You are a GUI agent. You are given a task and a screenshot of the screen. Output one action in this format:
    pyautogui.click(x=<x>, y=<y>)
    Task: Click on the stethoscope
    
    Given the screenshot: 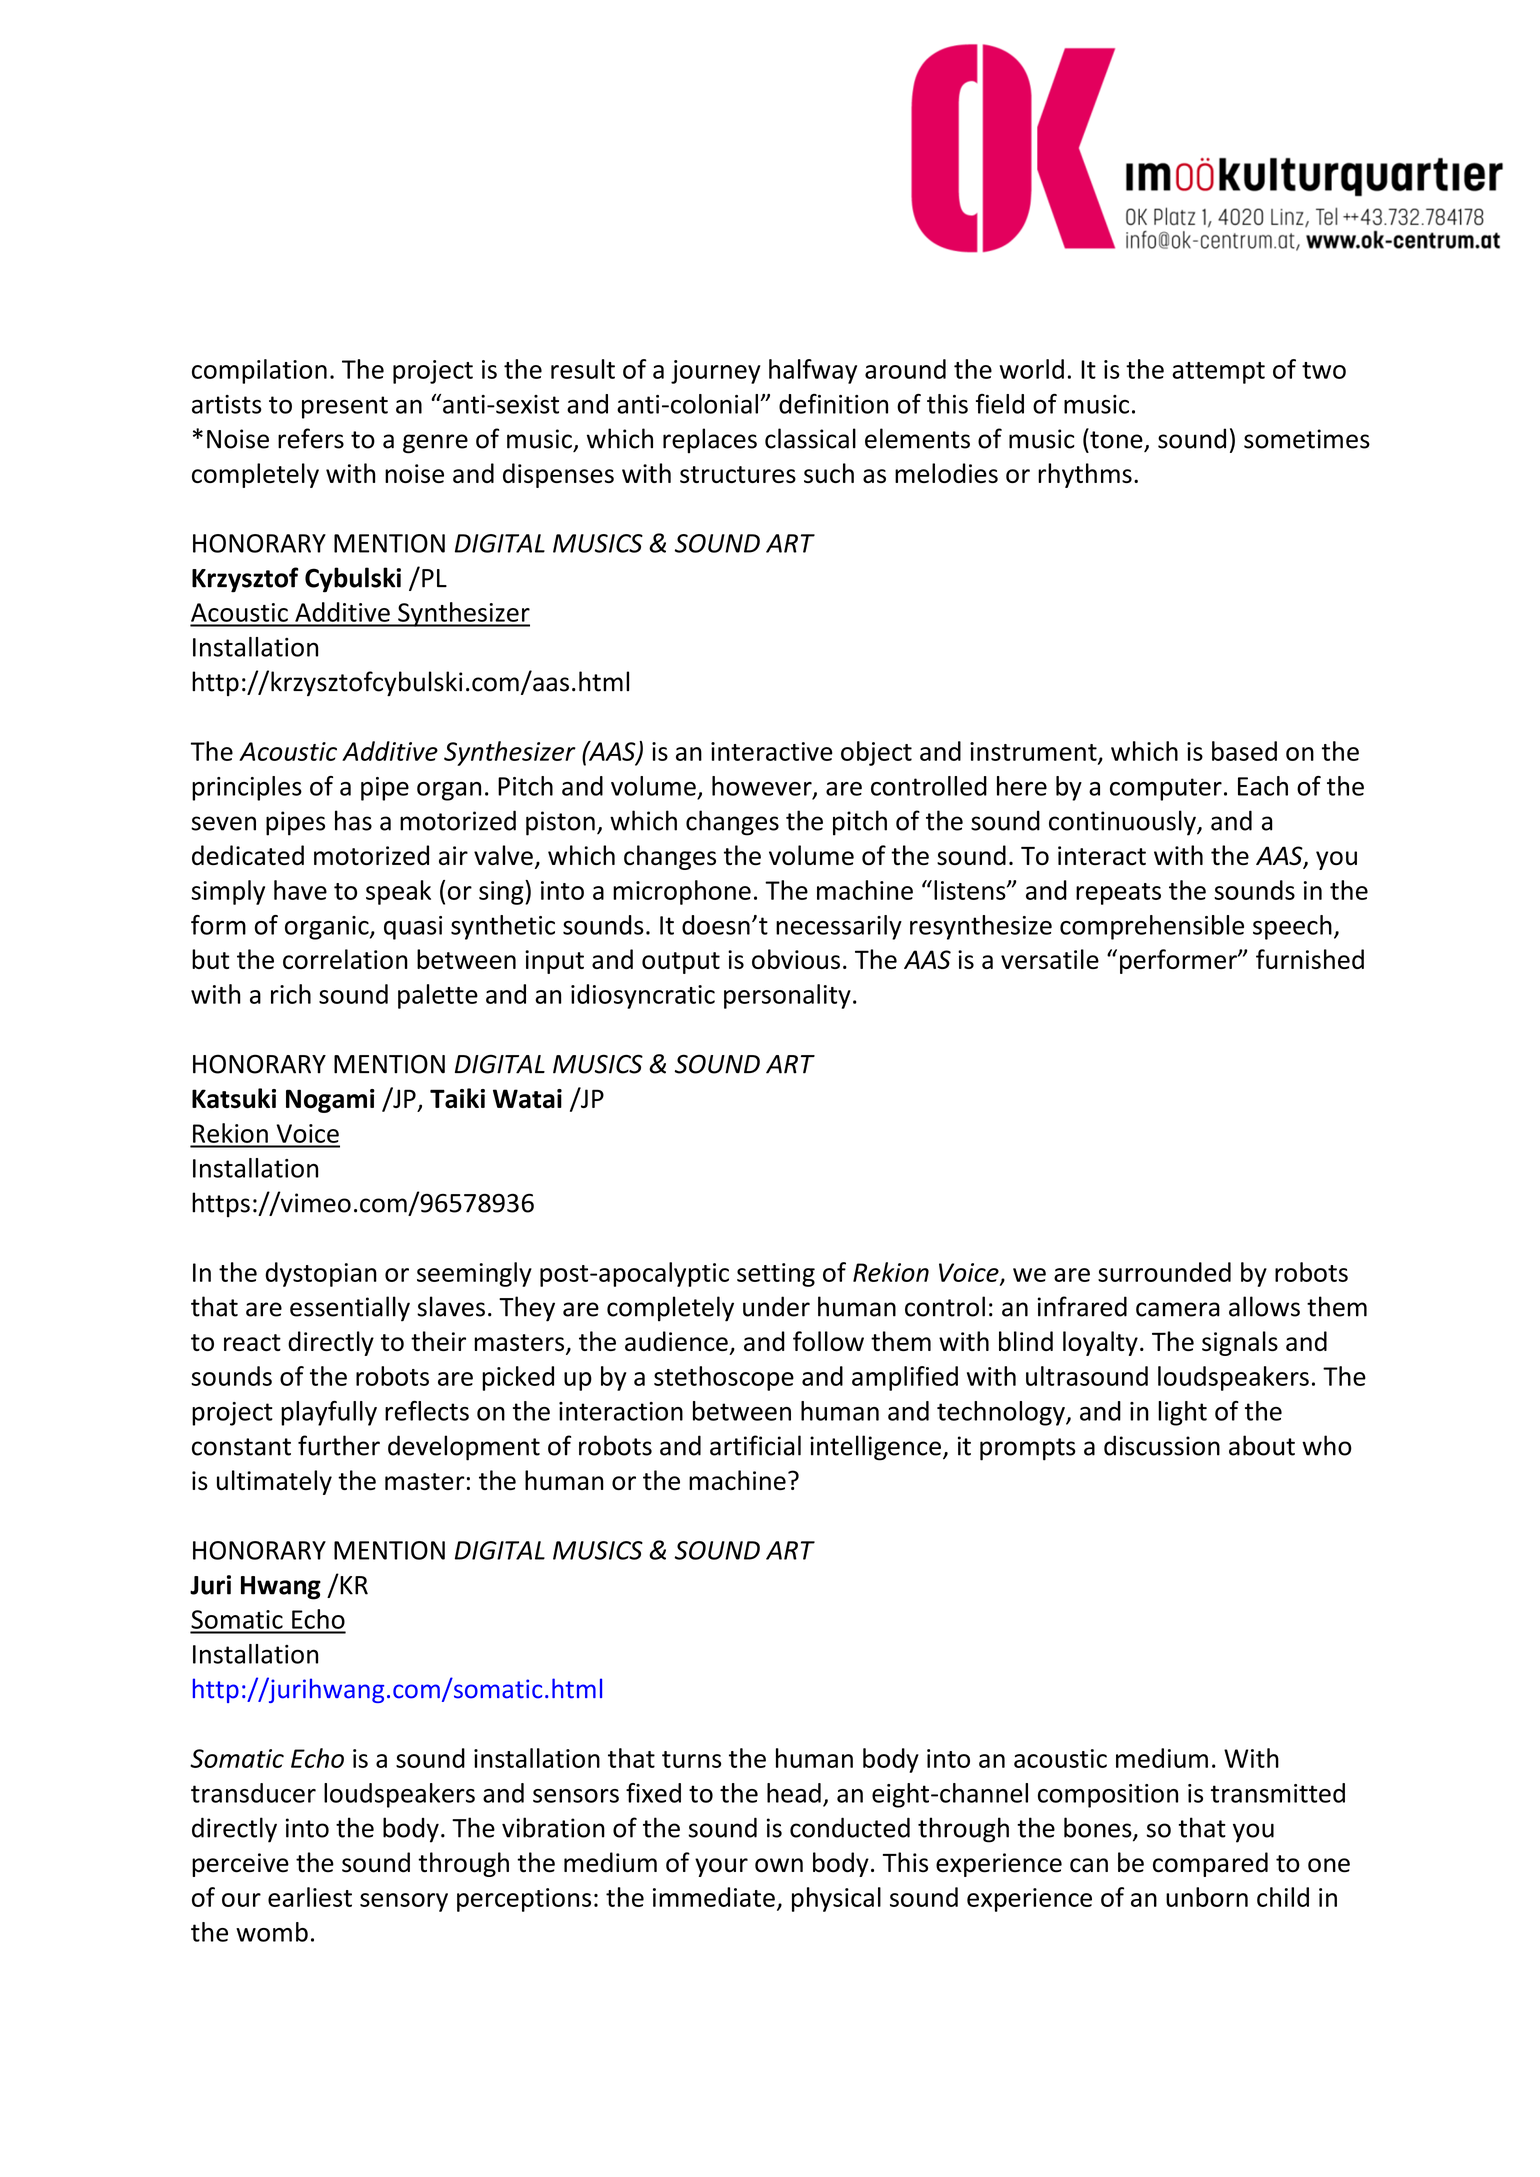 What is the action you would take?
    pyautogui.click(x=724, y=1378)
